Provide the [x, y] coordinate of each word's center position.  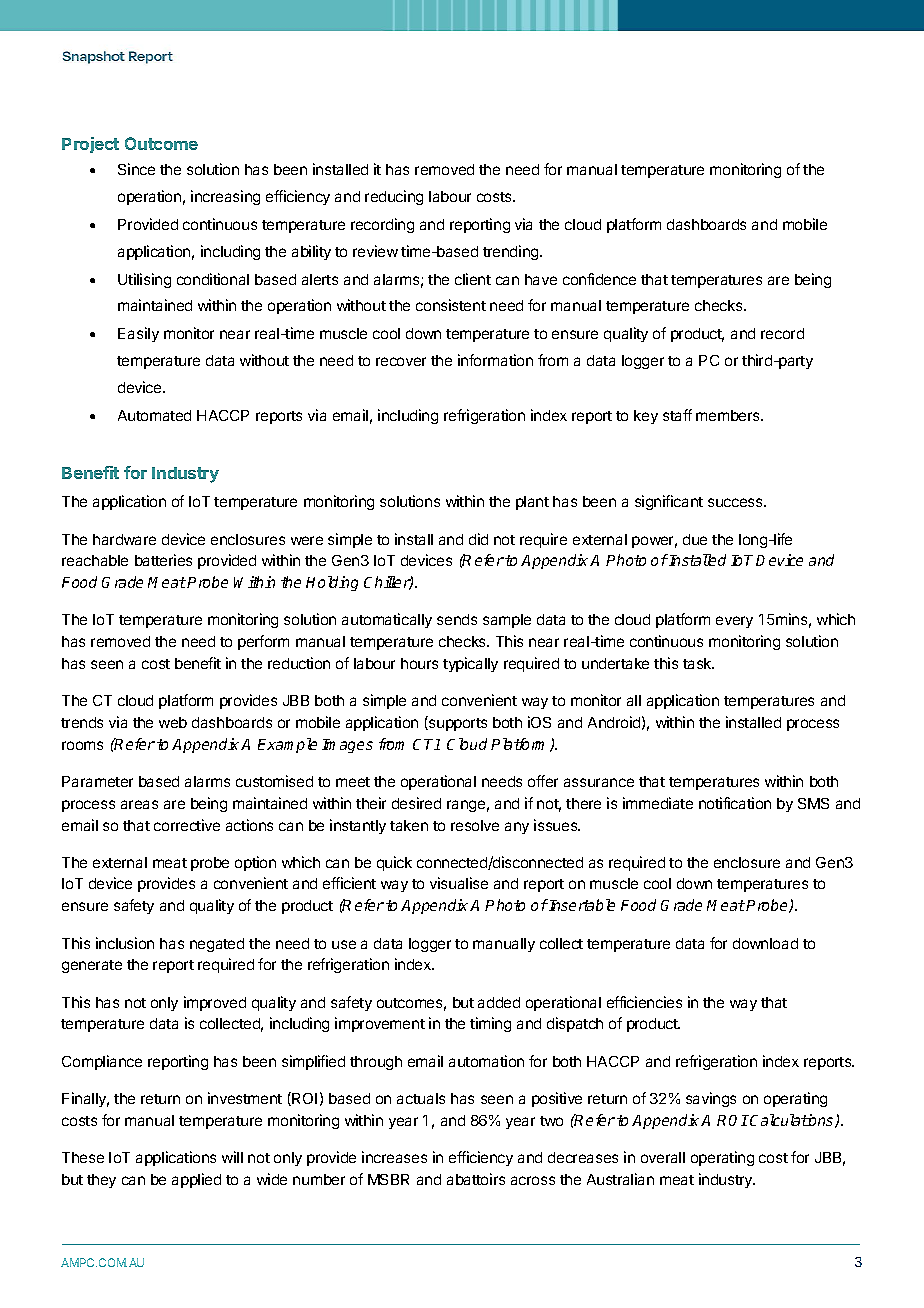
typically [470, 664]
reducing [394, 197]
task [698, 663]
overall [663, 1157]
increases [394, 1157]
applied [196, 1180]
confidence [599, 279]
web [173, 722]
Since [136, 169]
